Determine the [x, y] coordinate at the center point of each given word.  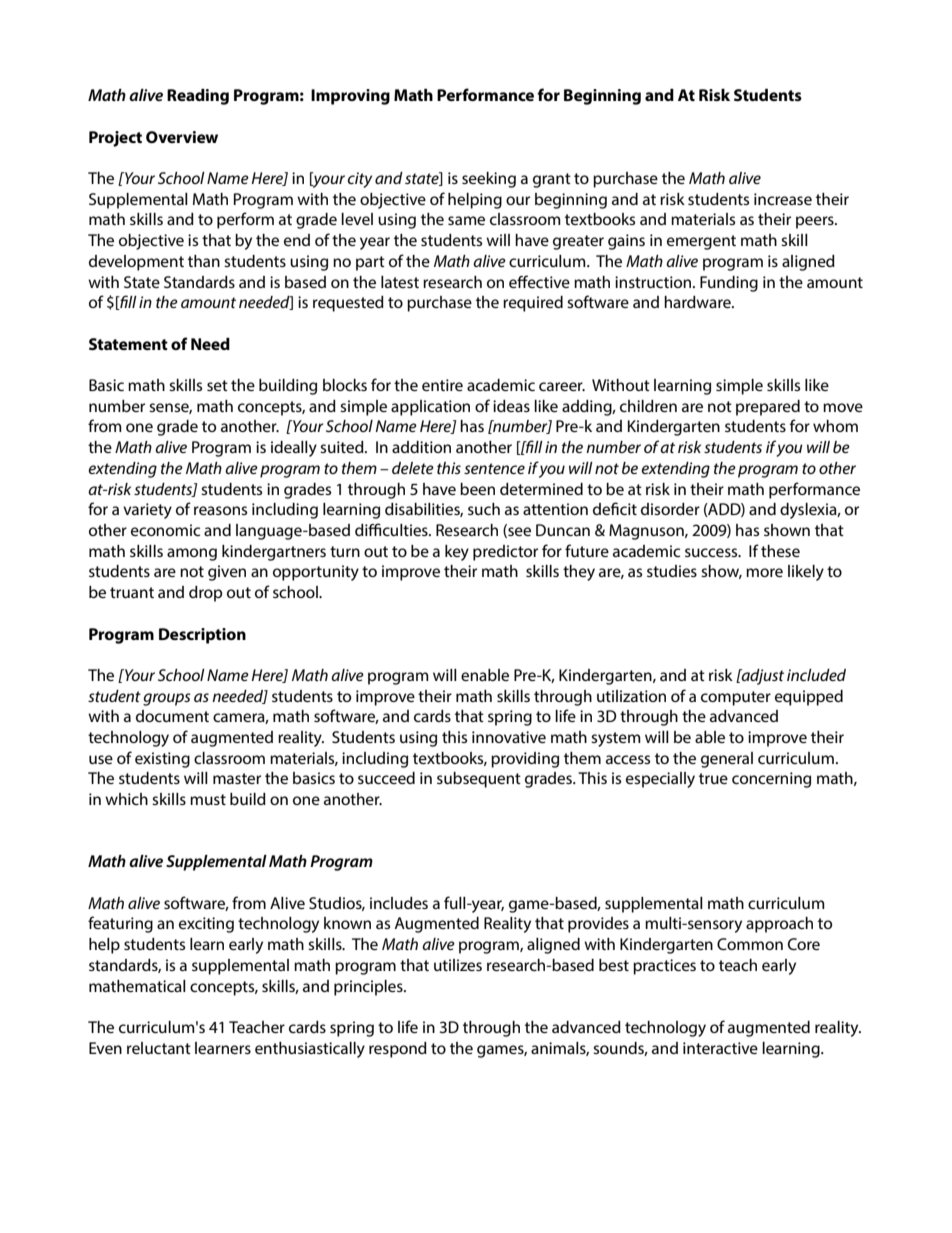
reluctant [159, 1048]
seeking [489, 180]
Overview [182, 137]
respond [398, 1050]
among [192, 554]
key [457, 553]
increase [783, 199]
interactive [720, 1048]
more [764, 572]
